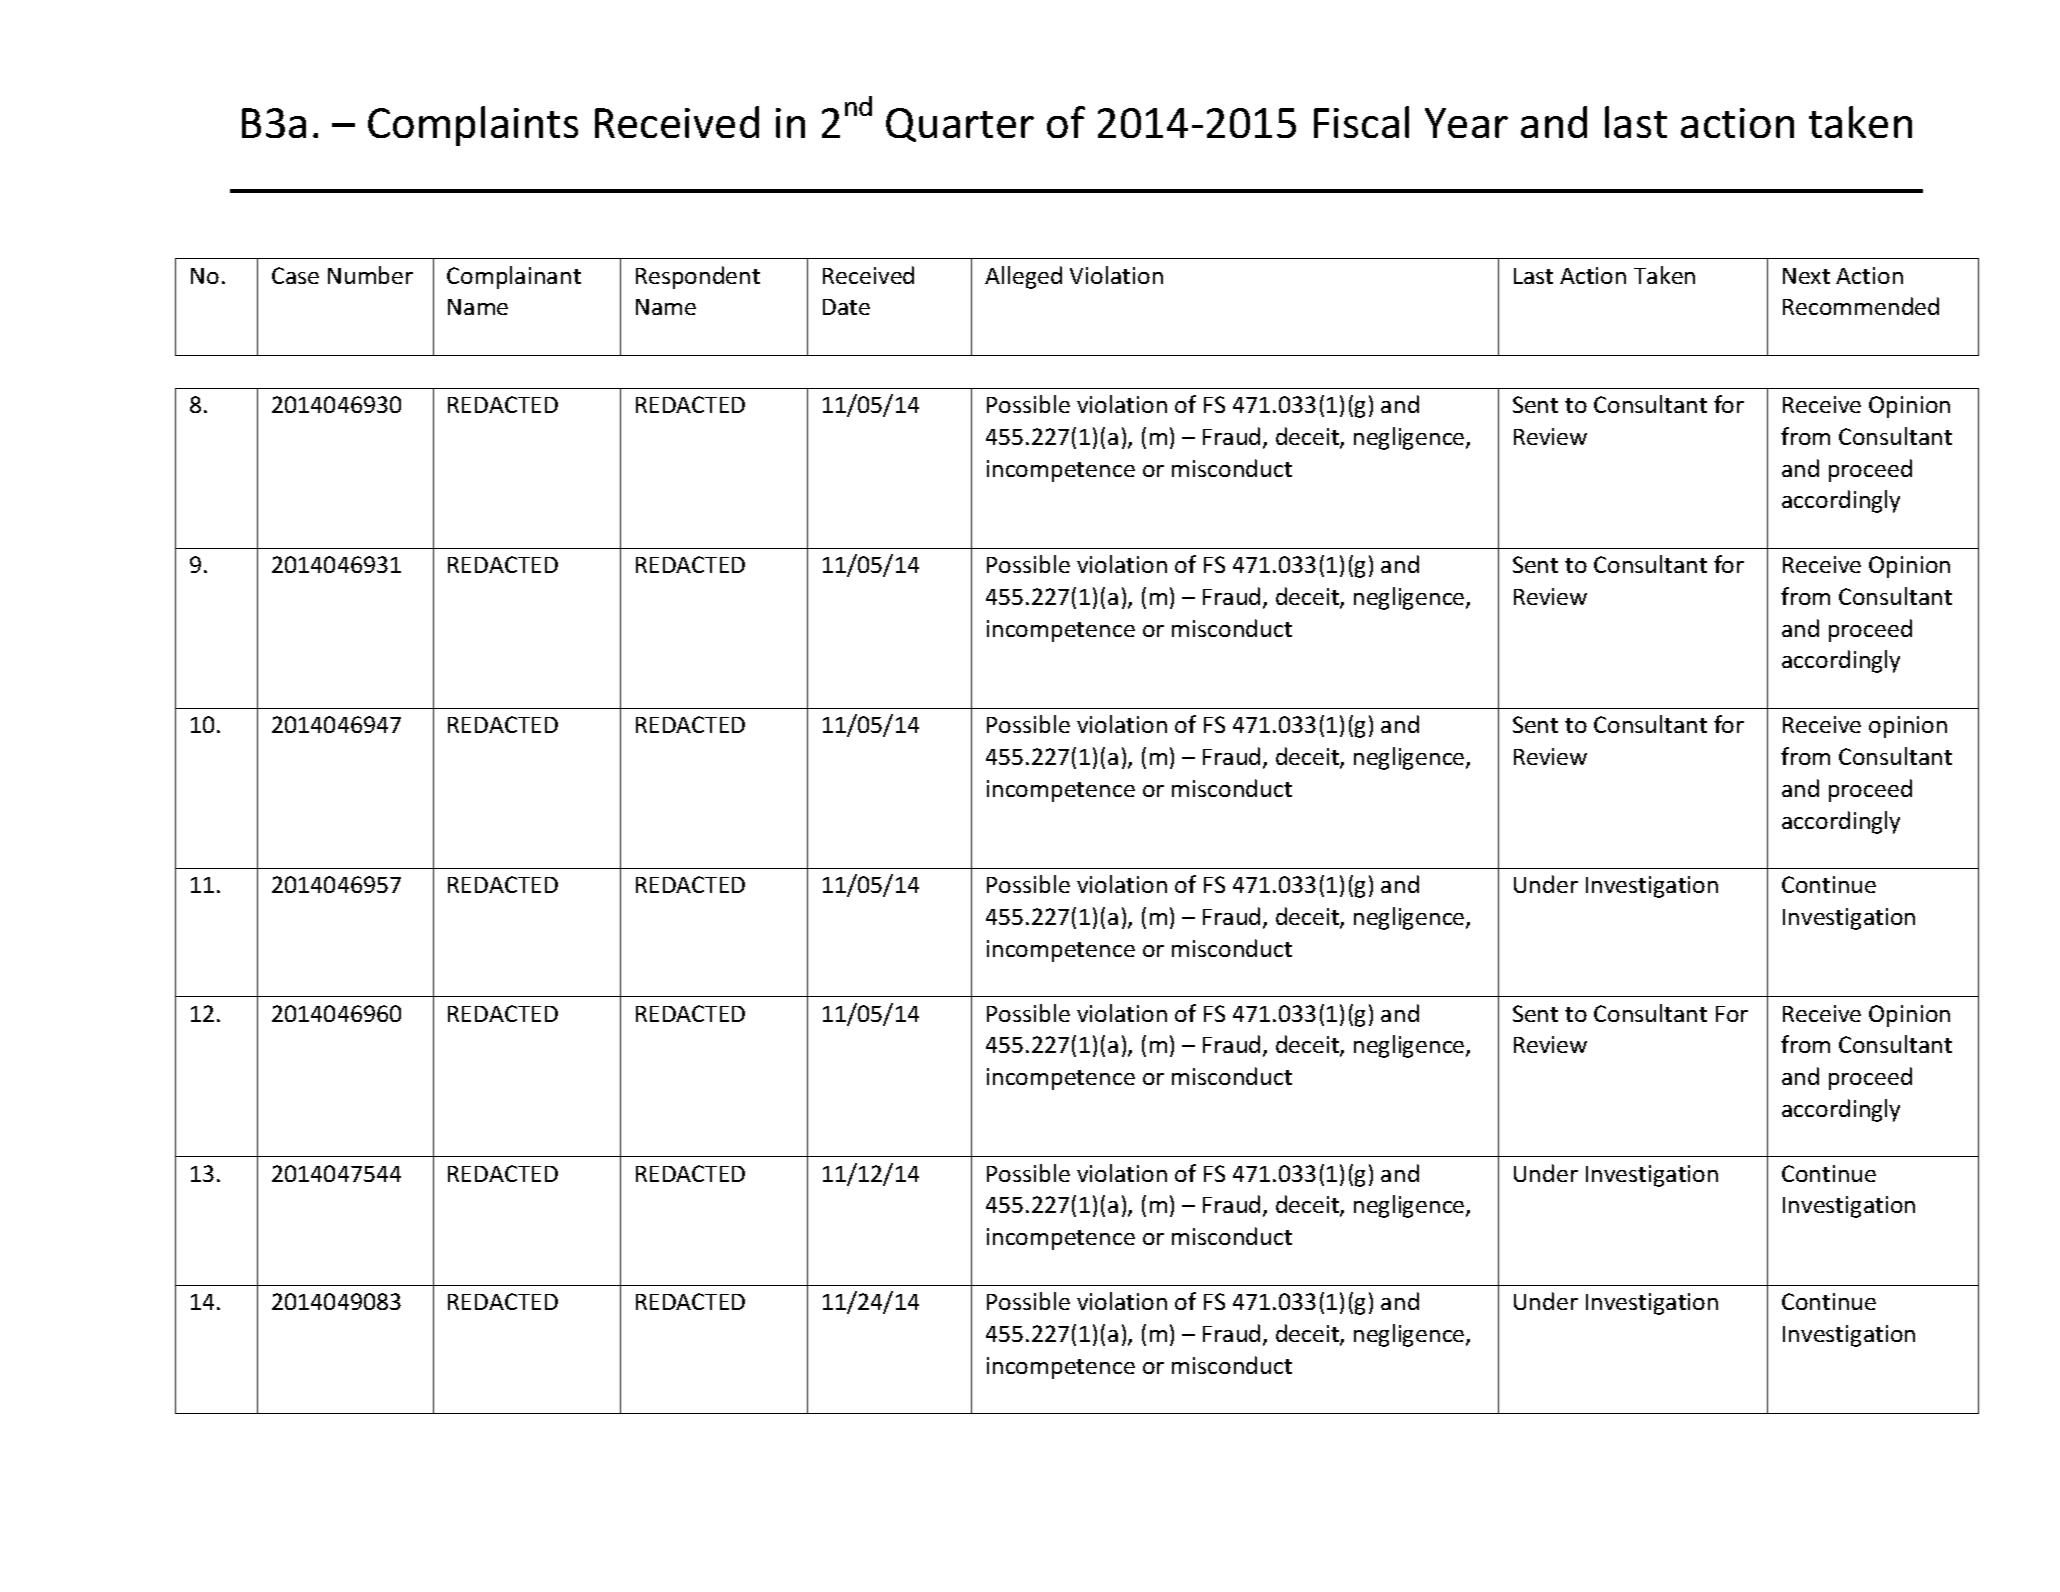 This document has height=1592, width=2060. What do you see at coordinates (1806, 276) in the document?
I see `Next` at bounding box center [1806, 276].
